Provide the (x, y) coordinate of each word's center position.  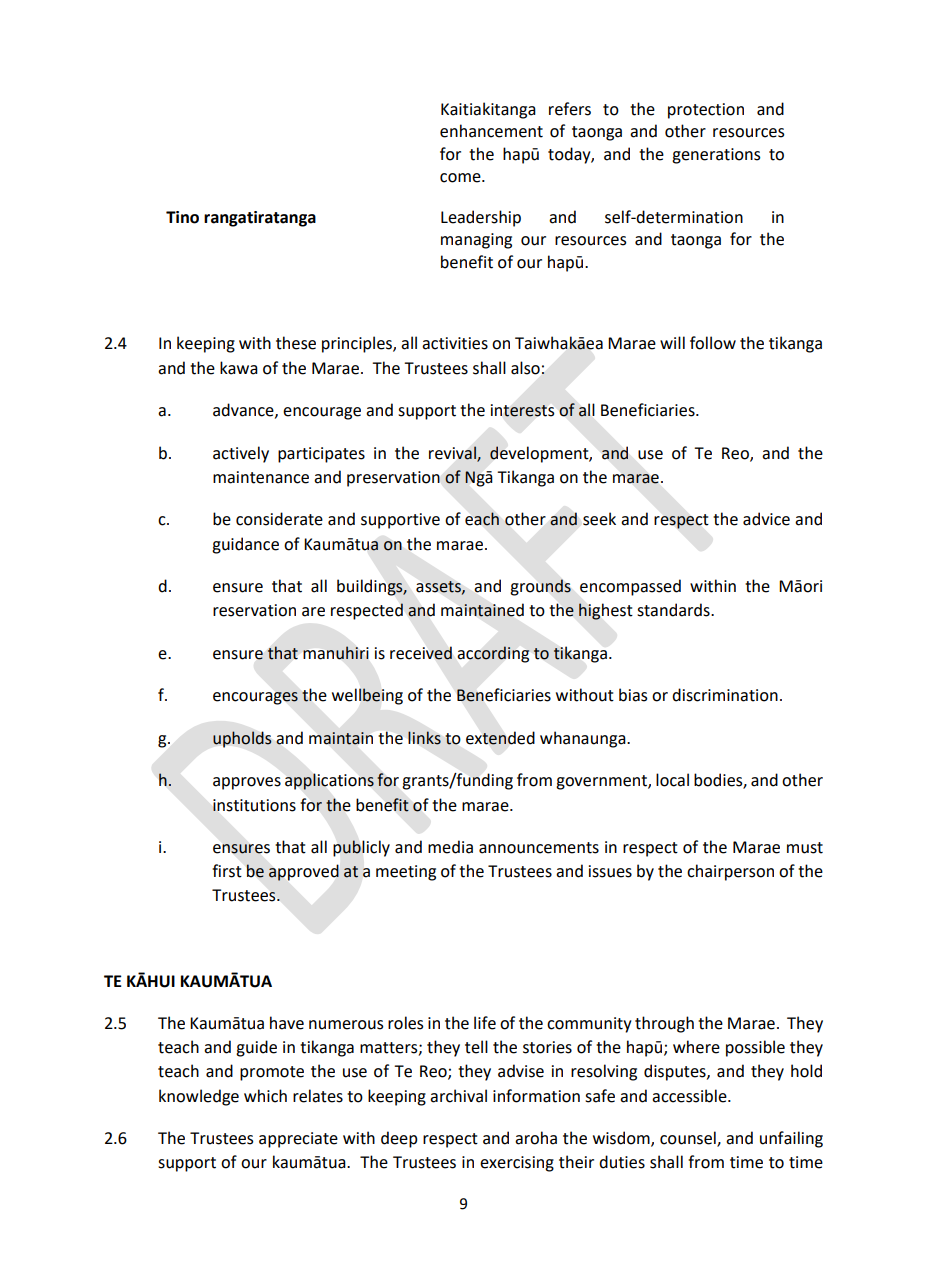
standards (674, 610)
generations (716, 156)
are (313, 612)
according (493, 654)
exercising (517, 1164)
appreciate (298, 1140)
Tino (182, 217)
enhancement (491, 131)
